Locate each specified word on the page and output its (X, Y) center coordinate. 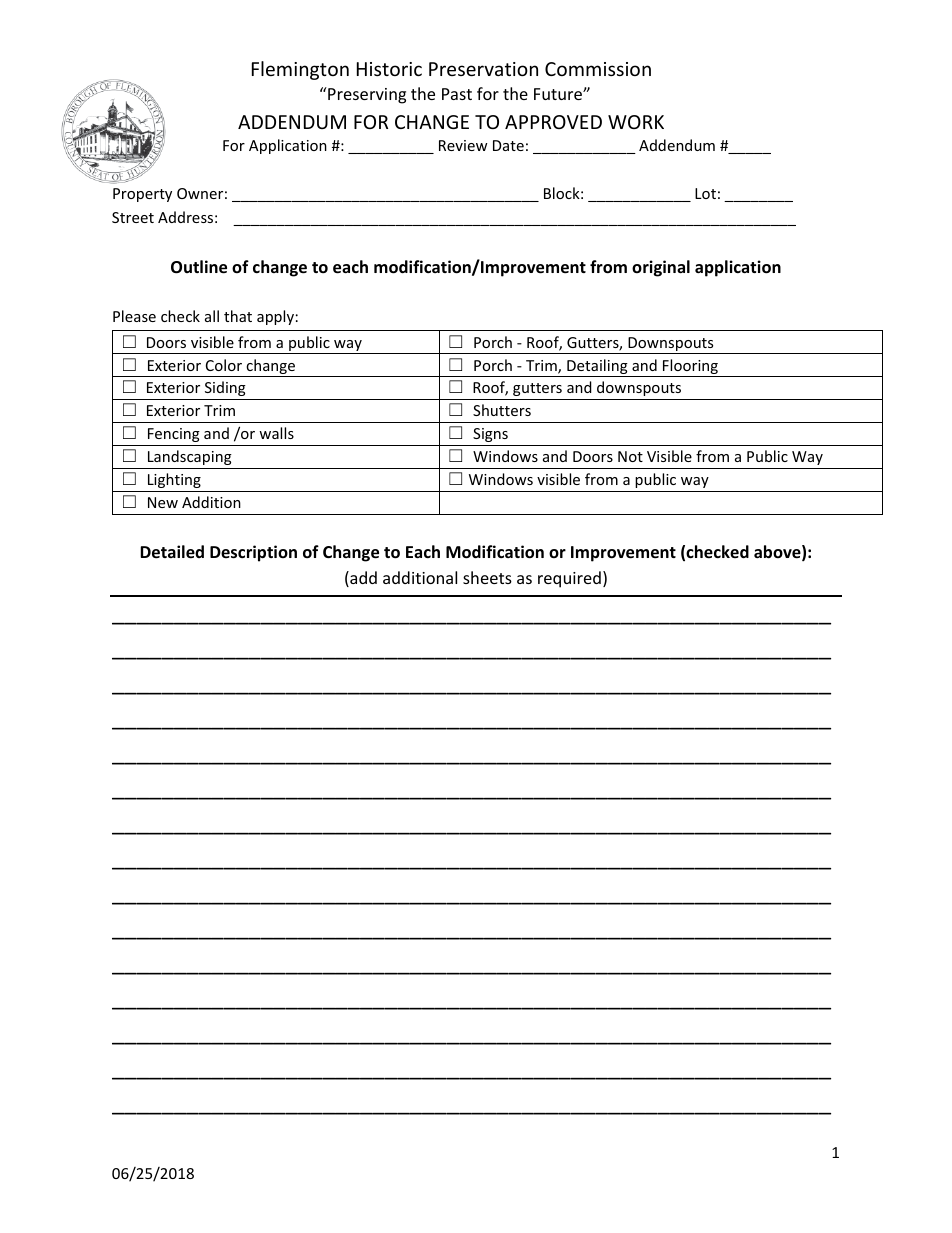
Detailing (597, 368)
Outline (199, 267)
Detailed (172, 552)
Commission (598, 69)
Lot (705, 193)
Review (463, 145)
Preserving (366, 95)
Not (630, 456)
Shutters (502, 410)
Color (224, 365)
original (661, 268)
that (238, 316)
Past (457, 94)
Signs (490, 435)
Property (142, 195)
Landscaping (190, 457)
